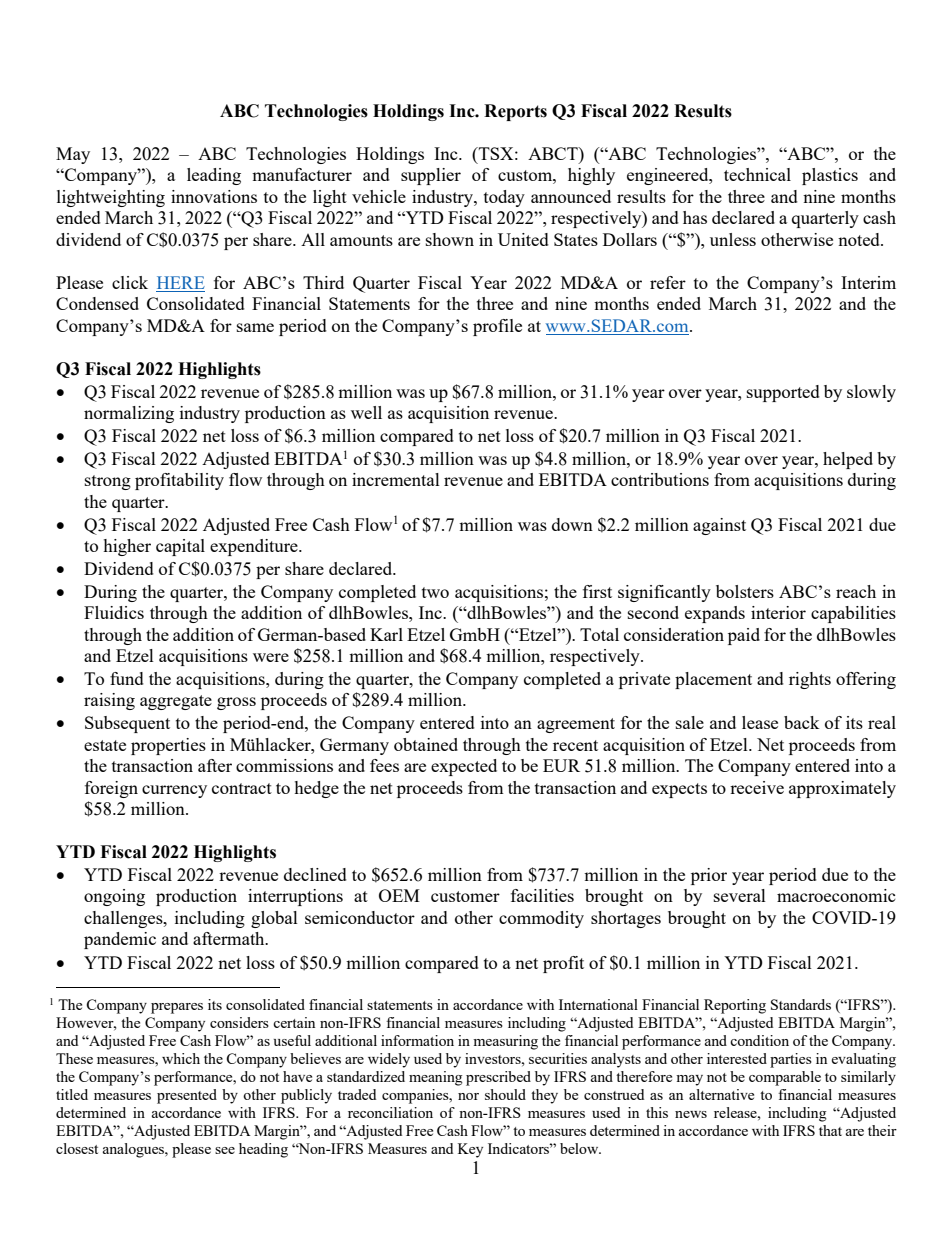 This image has height=1233, width=952. Describe the element at coordinates (740, 895) in the image. I see `several` at that location.
